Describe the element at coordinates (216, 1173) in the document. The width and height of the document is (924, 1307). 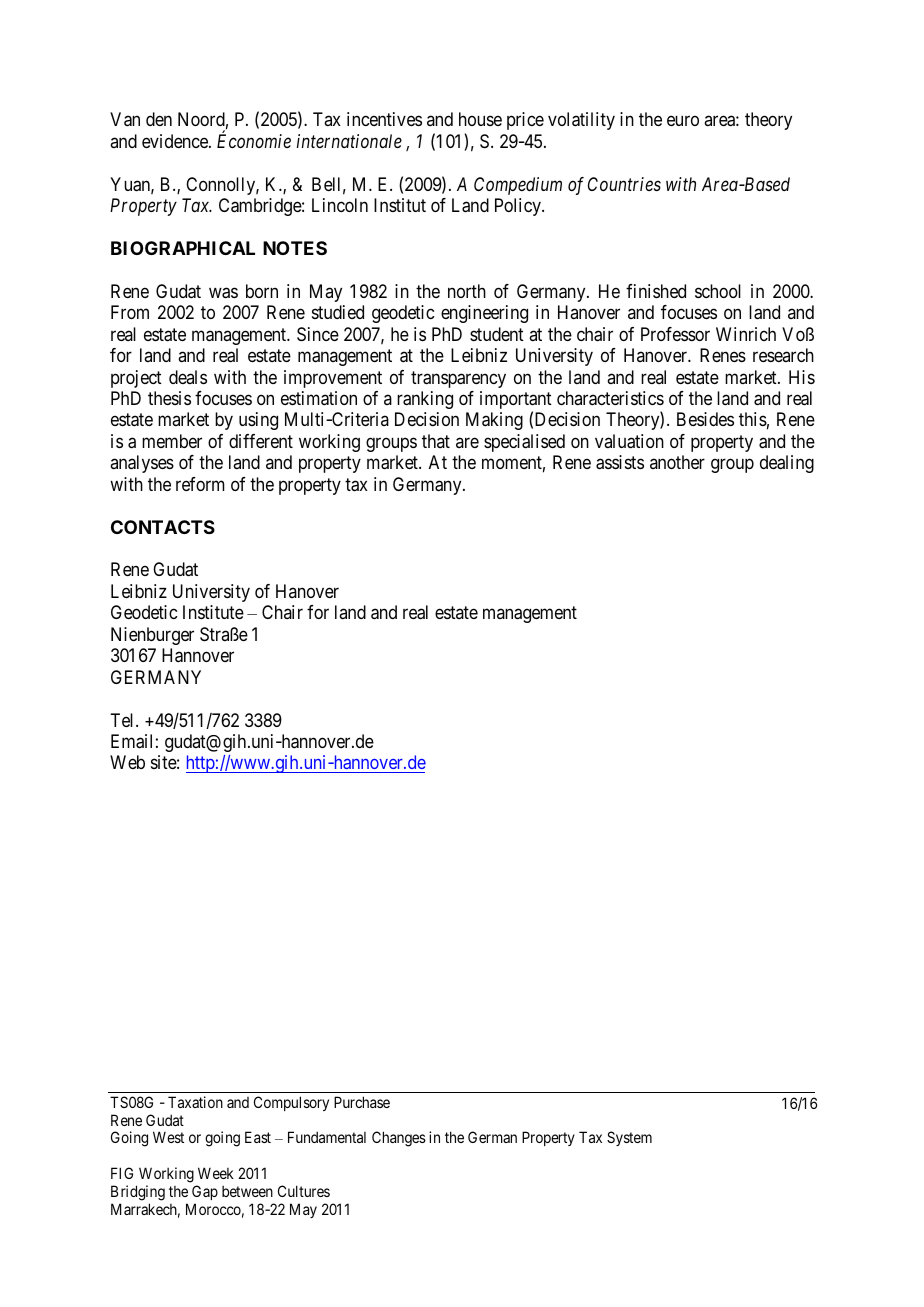
I see `Week` at that location.
